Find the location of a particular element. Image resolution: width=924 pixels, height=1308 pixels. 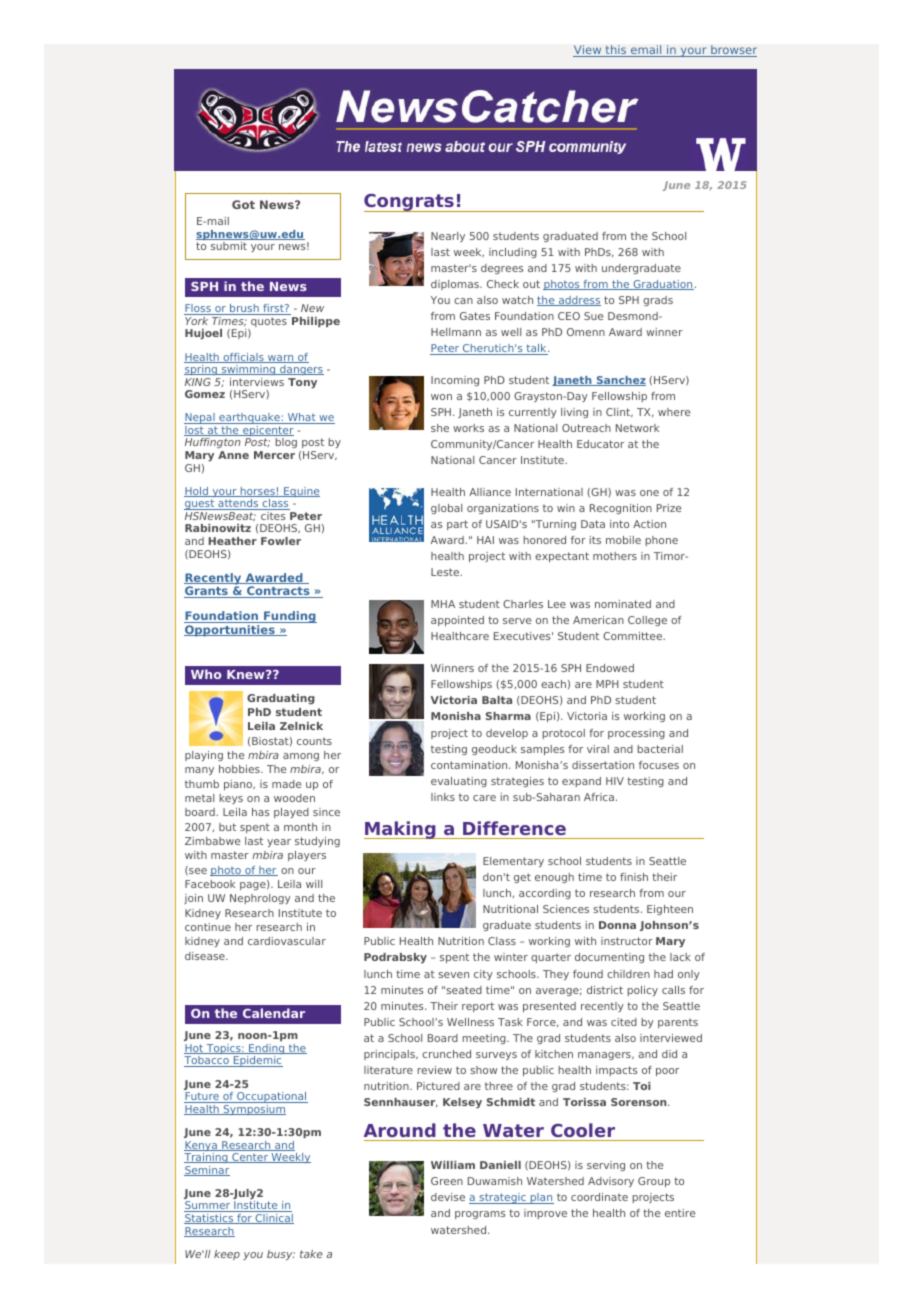

entire is located at coordinates (680, 1213).
